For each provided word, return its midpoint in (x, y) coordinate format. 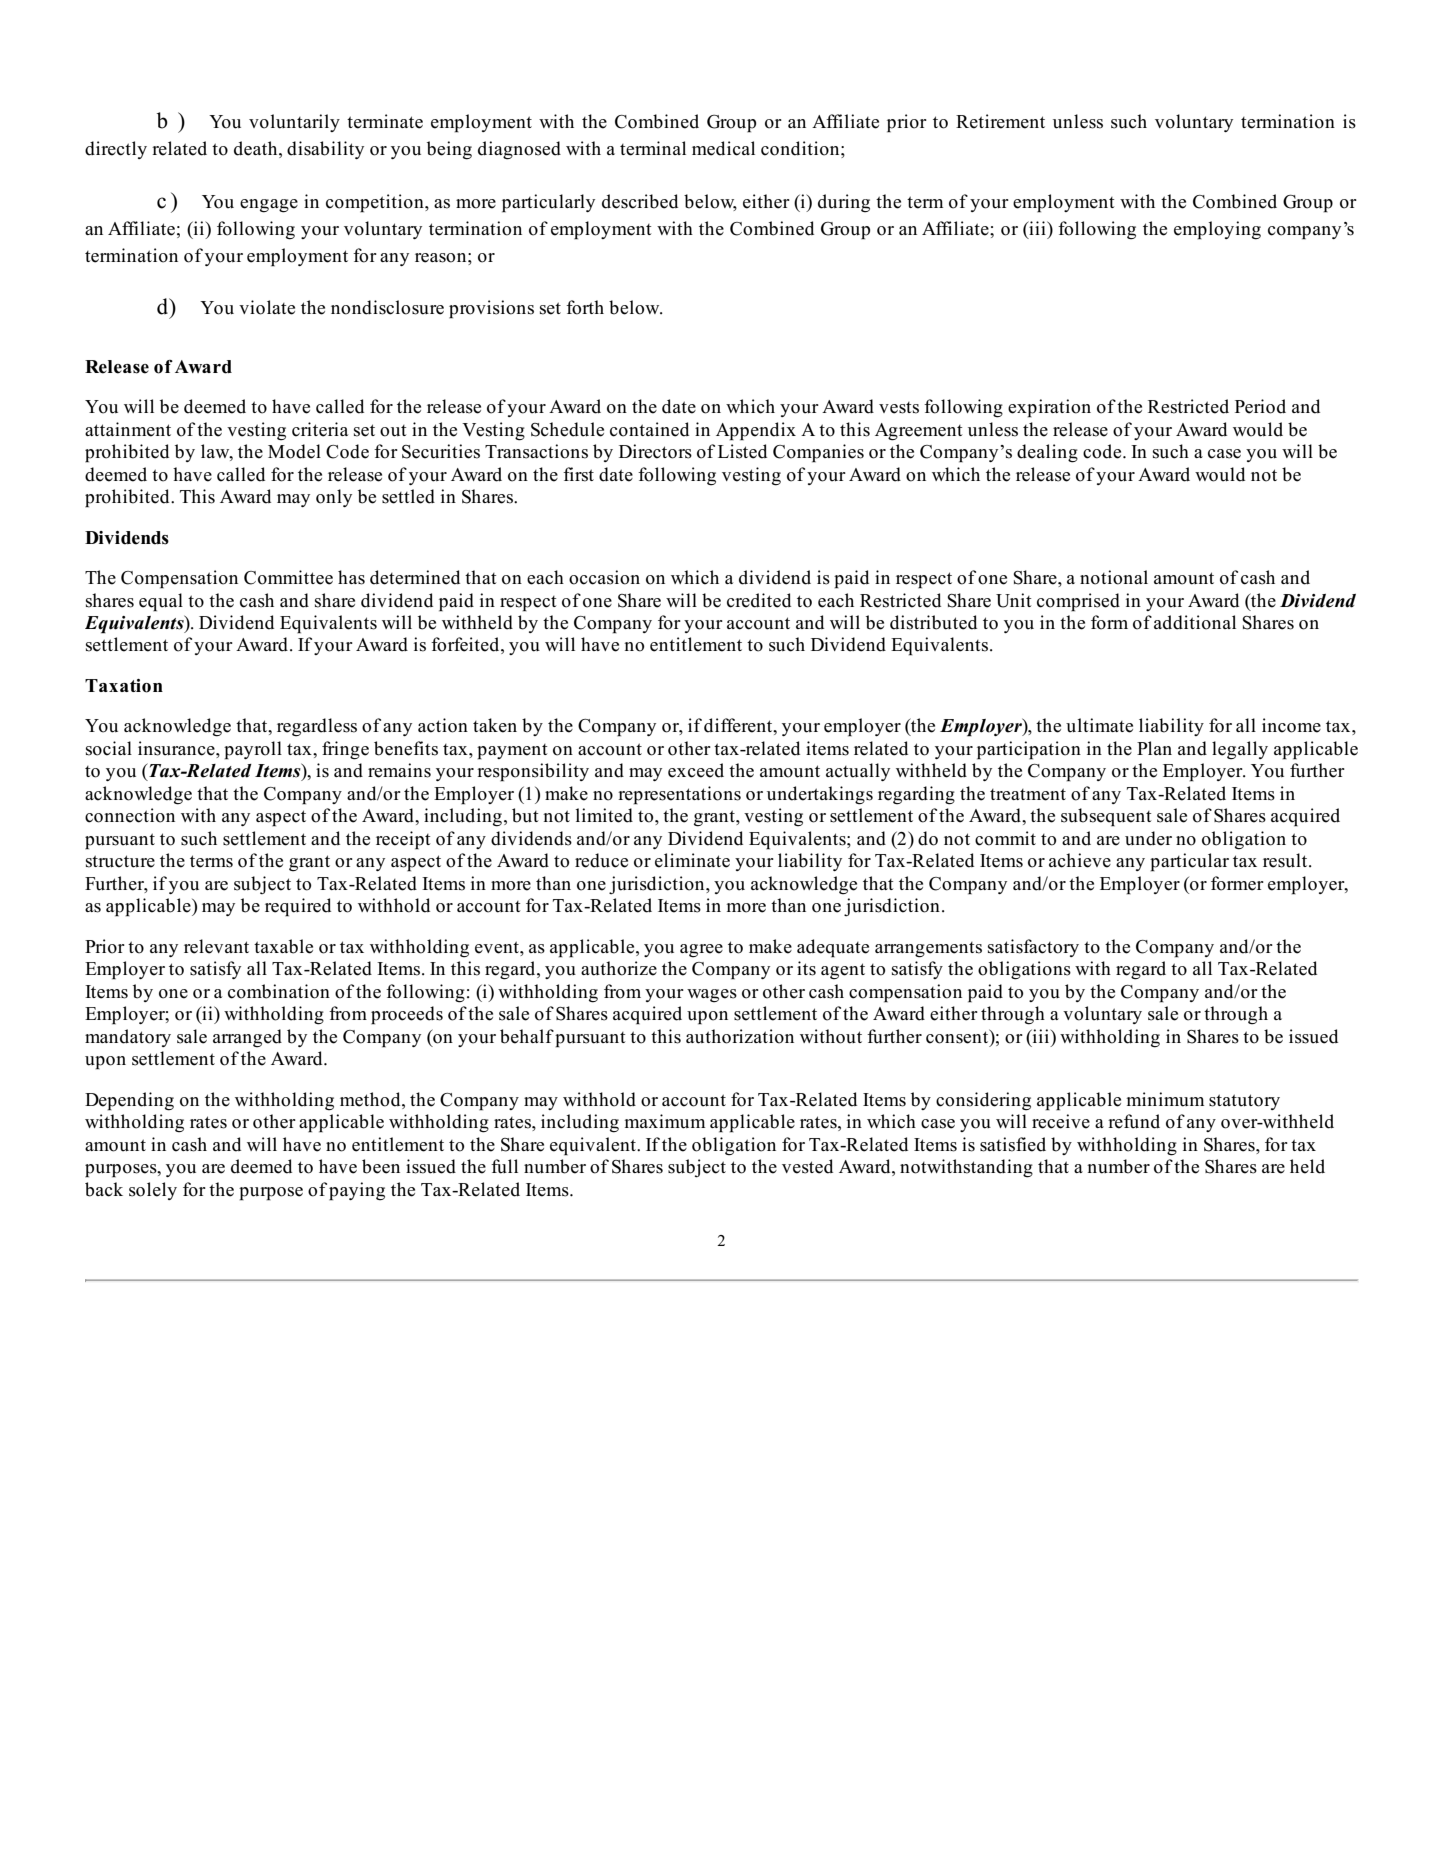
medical (723, 148)
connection (130, 815)
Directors (655, 451)
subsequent (1106, 817)
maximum (665, 1121)
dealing (1047, 453)
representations (679, 795)
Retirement (1000, 121)
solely (153, 1191)
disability (325, 150)
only (334, 498)
